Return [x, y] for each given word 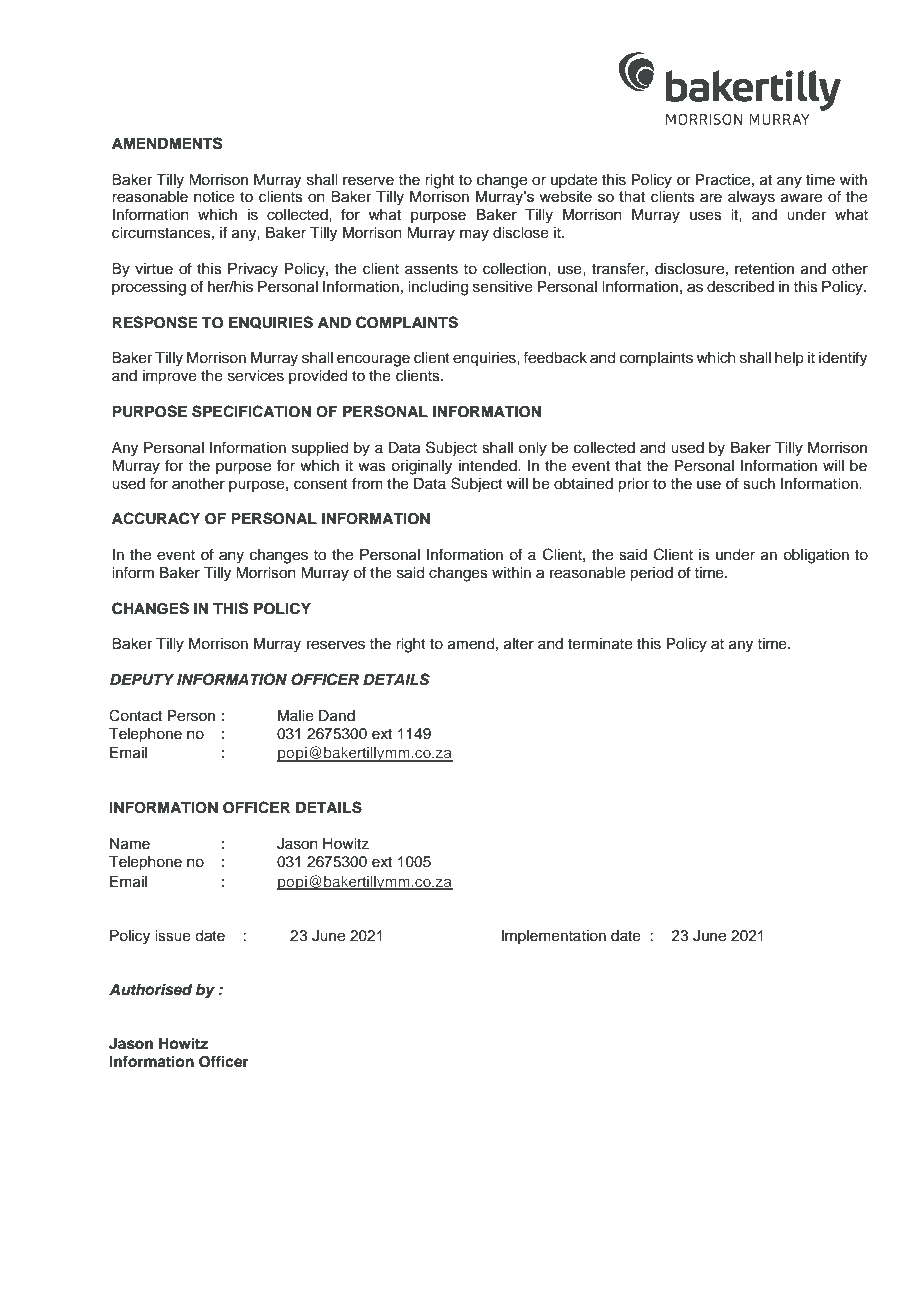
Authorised [151, 989]
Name [130, 844]
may [474, 235]
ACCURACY [156, 518]
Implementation [554, 937]
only [532, 449]
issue [173, 936]
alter [519, 644]
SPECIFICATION [251, 411]
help [789, 359]
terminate [600, 644]
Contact [135, 715]
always [751, 198]
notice [214, 197]
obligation [816, 556]
